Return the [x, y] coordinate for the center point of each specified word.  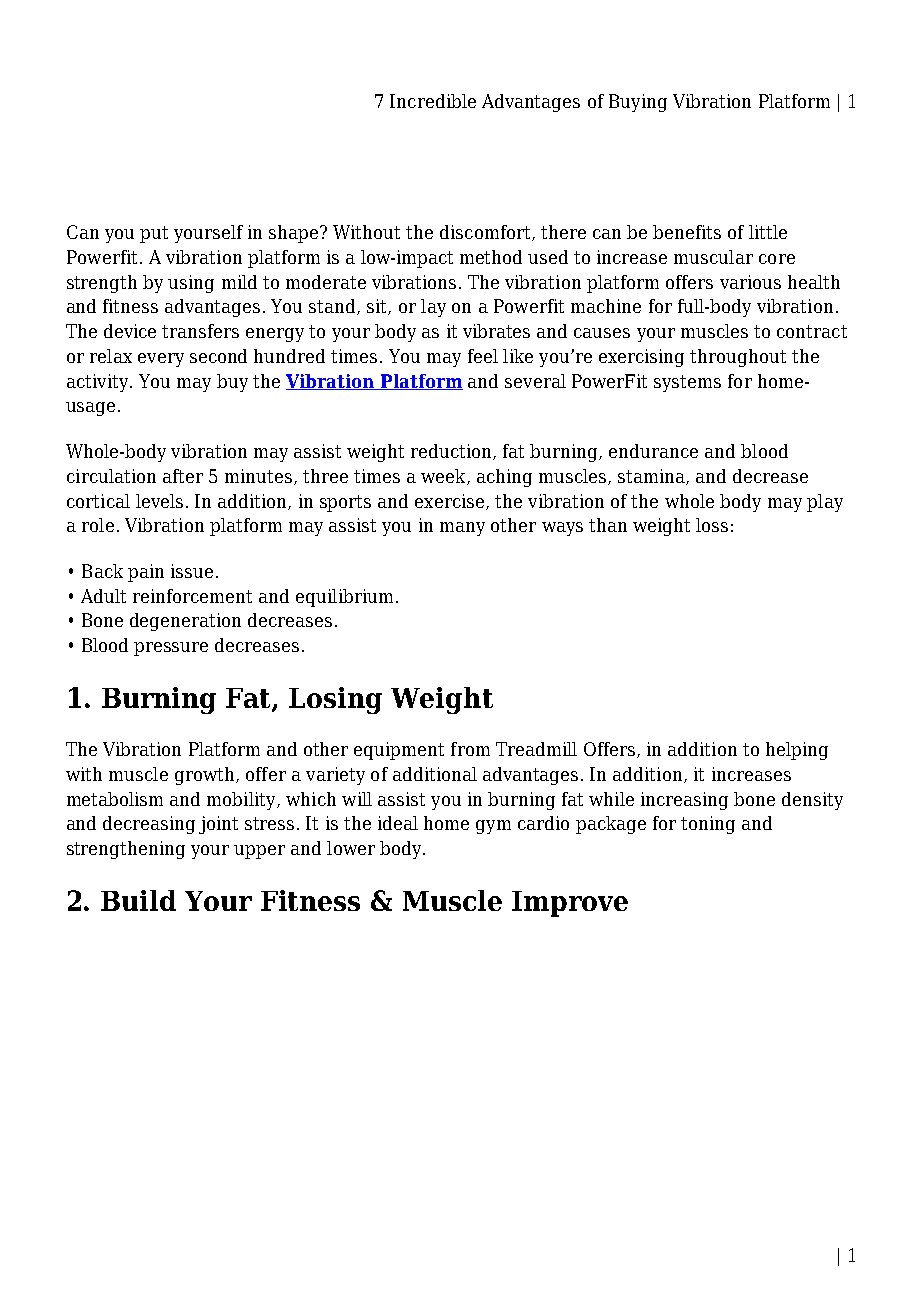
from [470, 749]
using [191, 284]
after [183, 476]
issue [192, 571]
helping [797, 751]
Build [138, 900]
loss [712, 525]
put [154, 234]
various [750, 282]
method [491, 257]
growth [206, 776]
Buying [638, 103]
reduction [452, 452]
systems [687, 383]
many [462, 529]
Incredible [433, 101]
